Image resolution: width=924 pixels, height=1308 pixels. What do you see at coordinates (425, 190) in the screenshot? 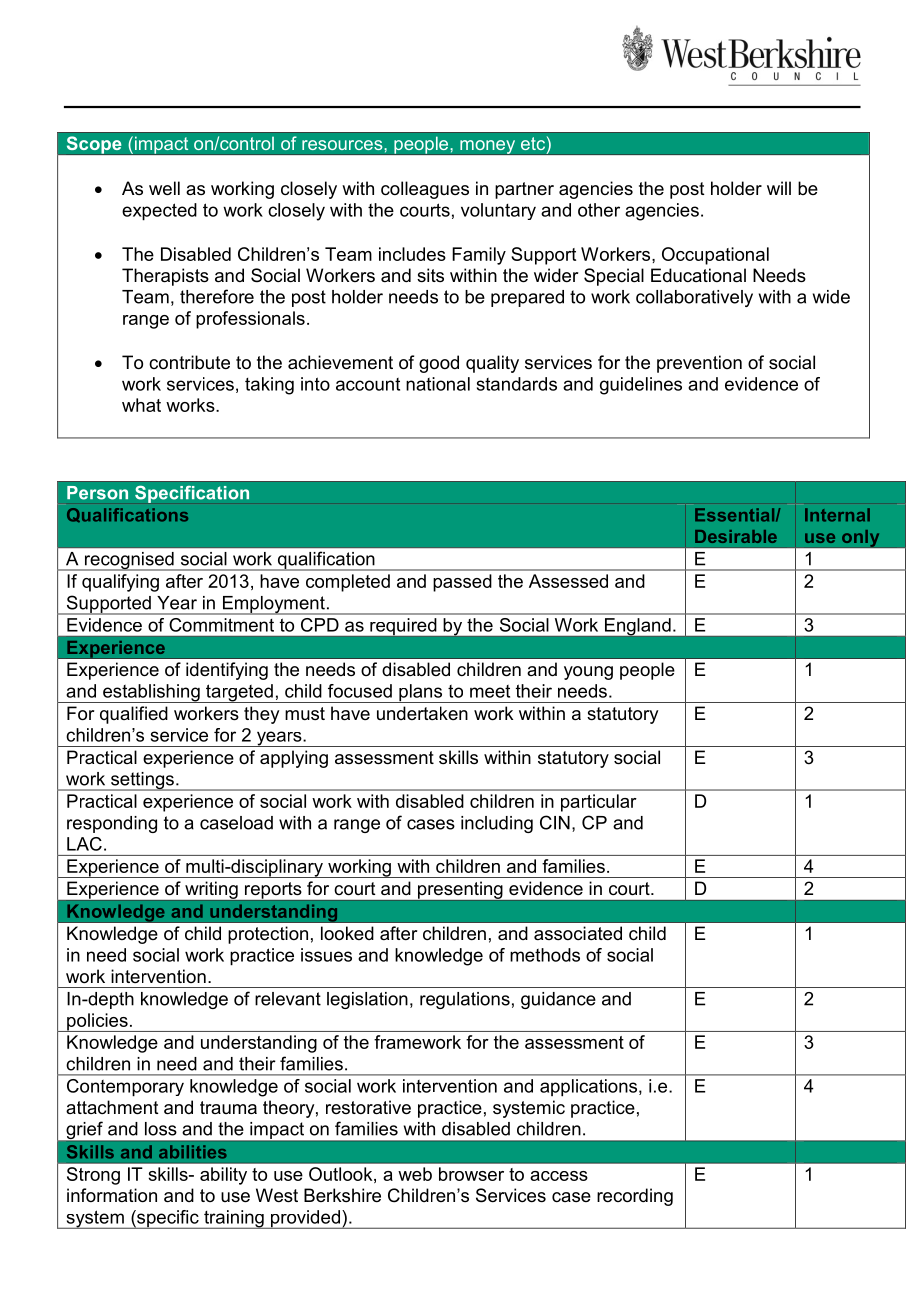
I see `colleagues` at bounding box center [425, 190].
